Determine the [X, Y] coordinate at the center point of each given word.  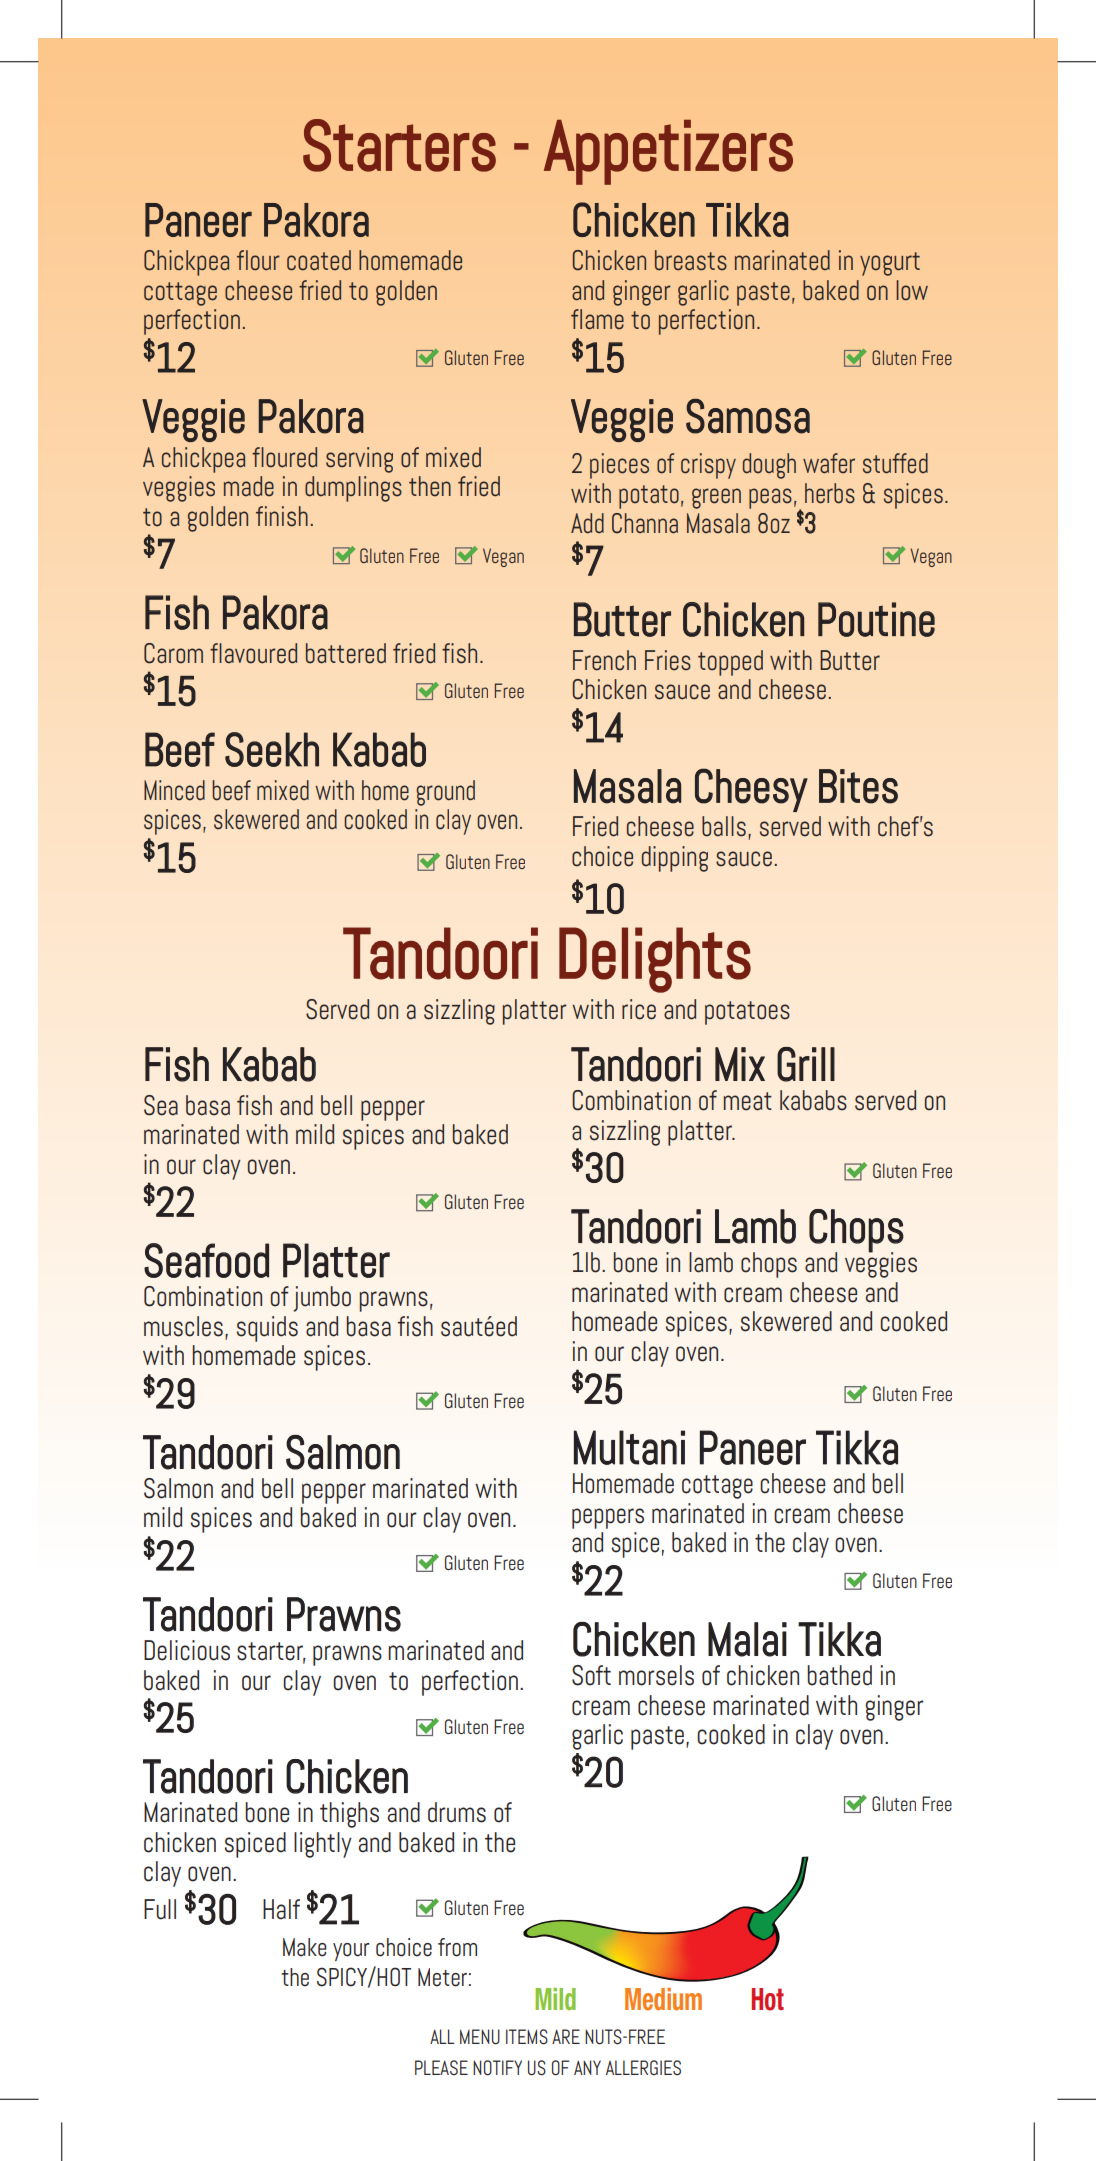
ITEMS [527, 2037]
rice [639, 1009]
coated [319, 260]
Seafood [206, 1260]
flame [597, 319]
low [912, 290]
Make [305, 1947]
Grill [806, 1064]
